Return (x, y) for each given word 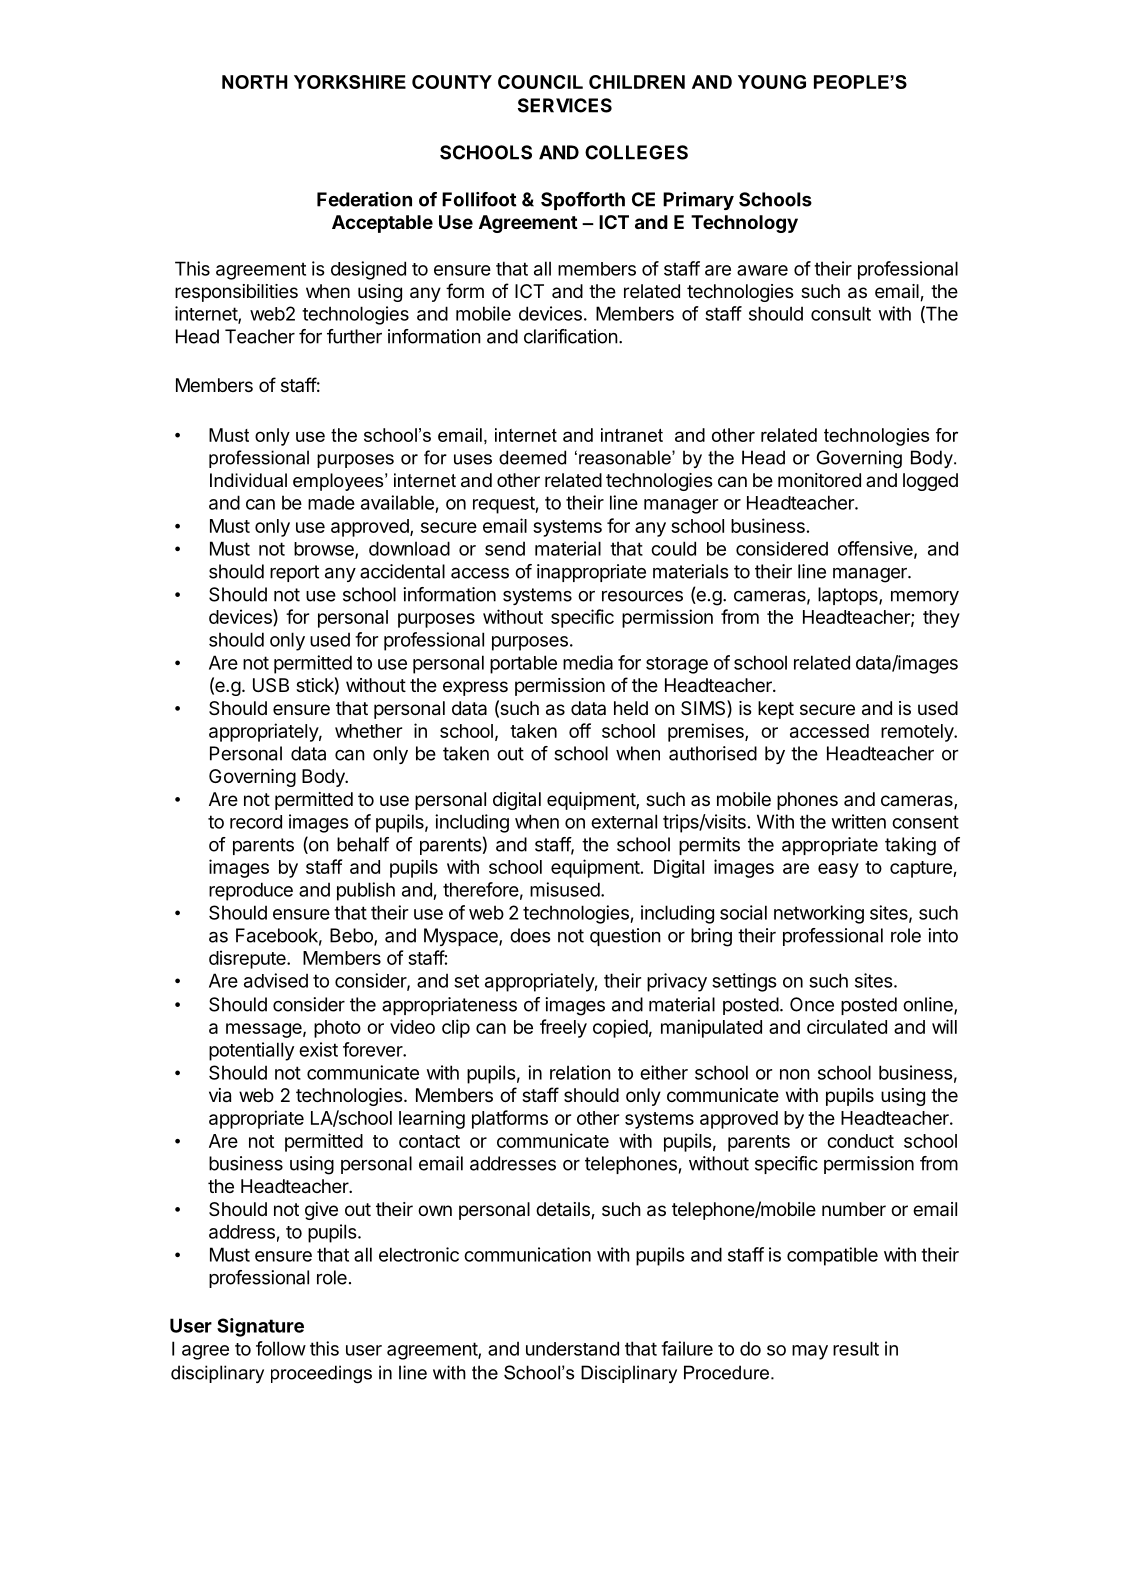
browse (325, 550)
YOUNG (772, 82)
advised (276, 980)
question (625, 937)
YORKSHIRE (350, 82)
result (856, 1348)
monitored (819, 480)
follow (281, 1348)
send (505, 548)
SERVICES (565, 105)
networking (819, 914)
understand (572, 1348)
